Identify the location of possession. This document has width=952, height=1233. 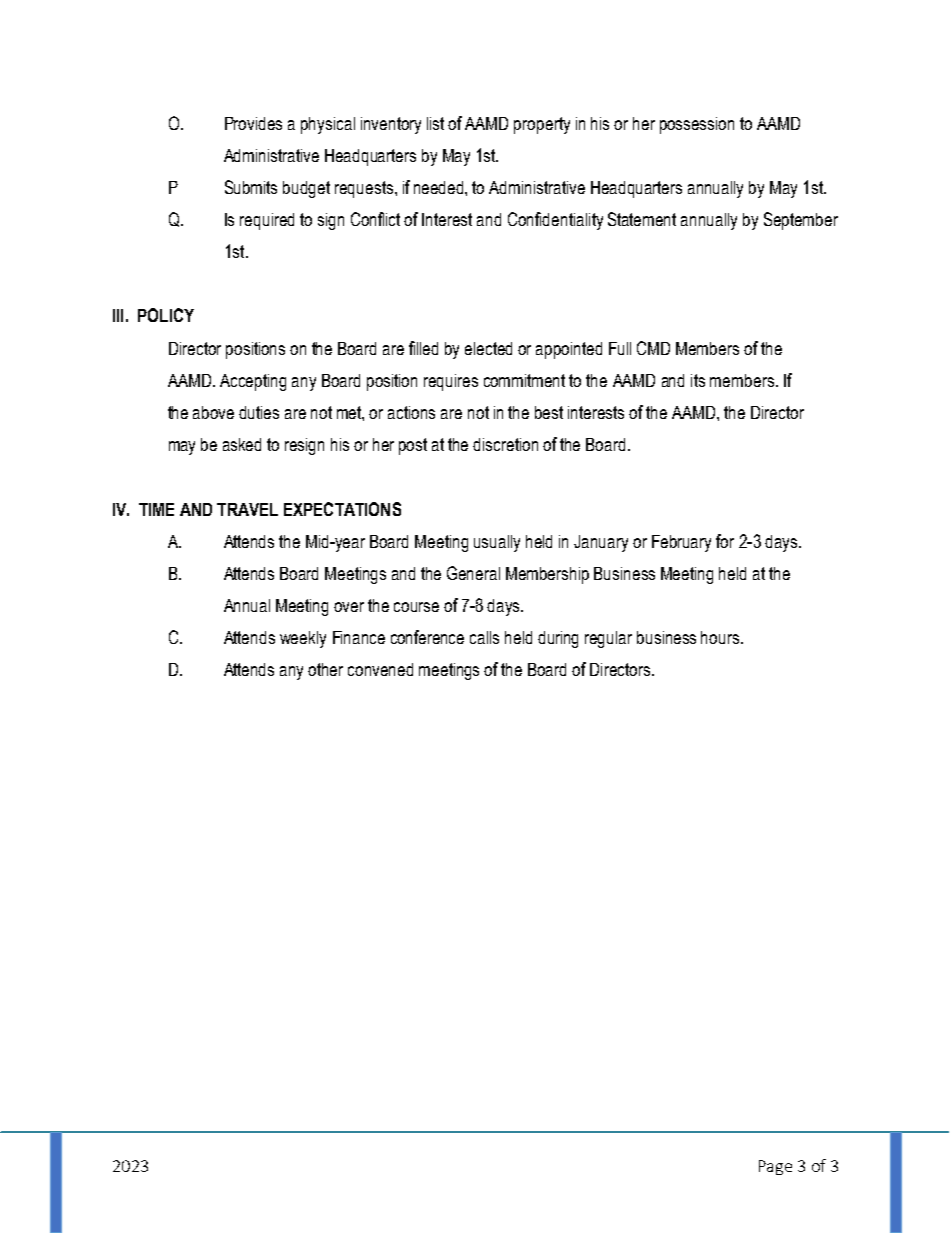
(697, 125).
